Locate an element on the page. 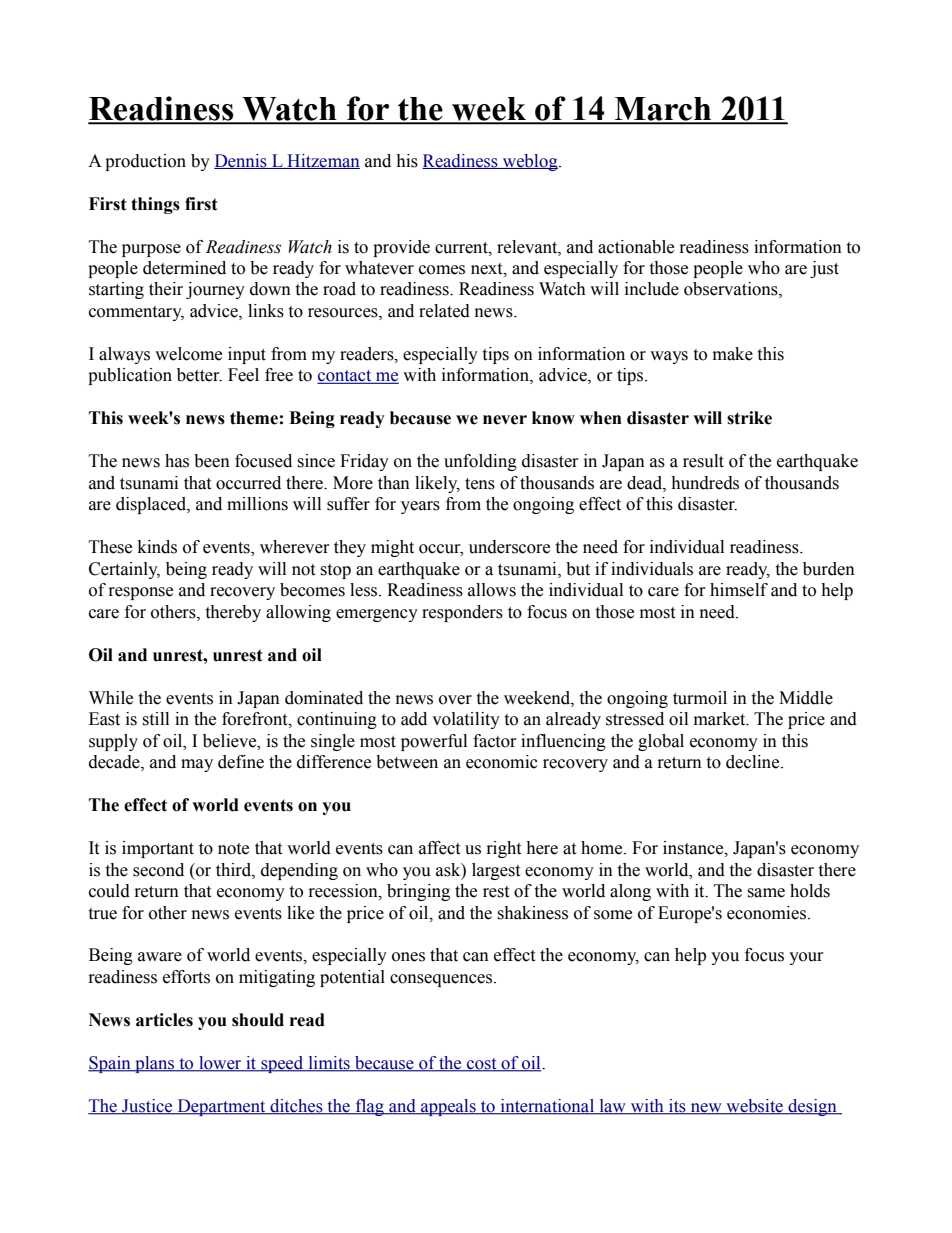 Image resolution: width=952 pixels, height=1233 pixels. production is located at coordinates (145, 162).
